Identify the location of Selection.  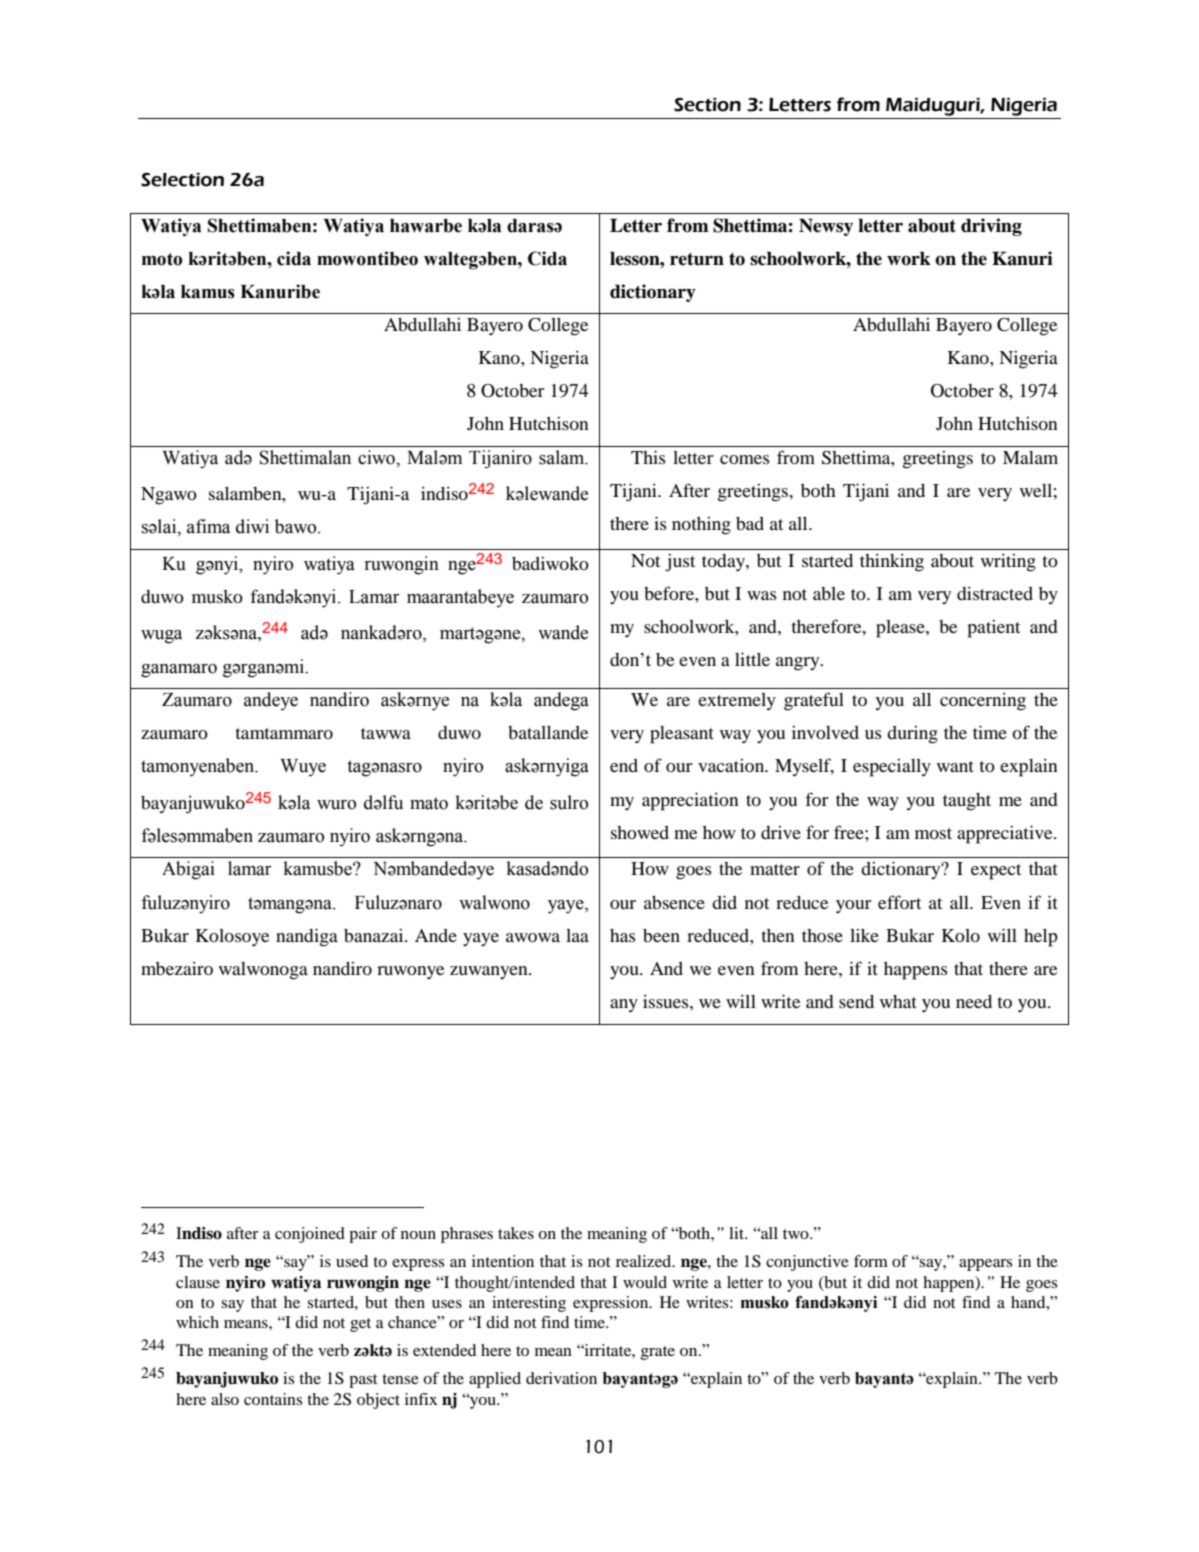
(182, 180).
